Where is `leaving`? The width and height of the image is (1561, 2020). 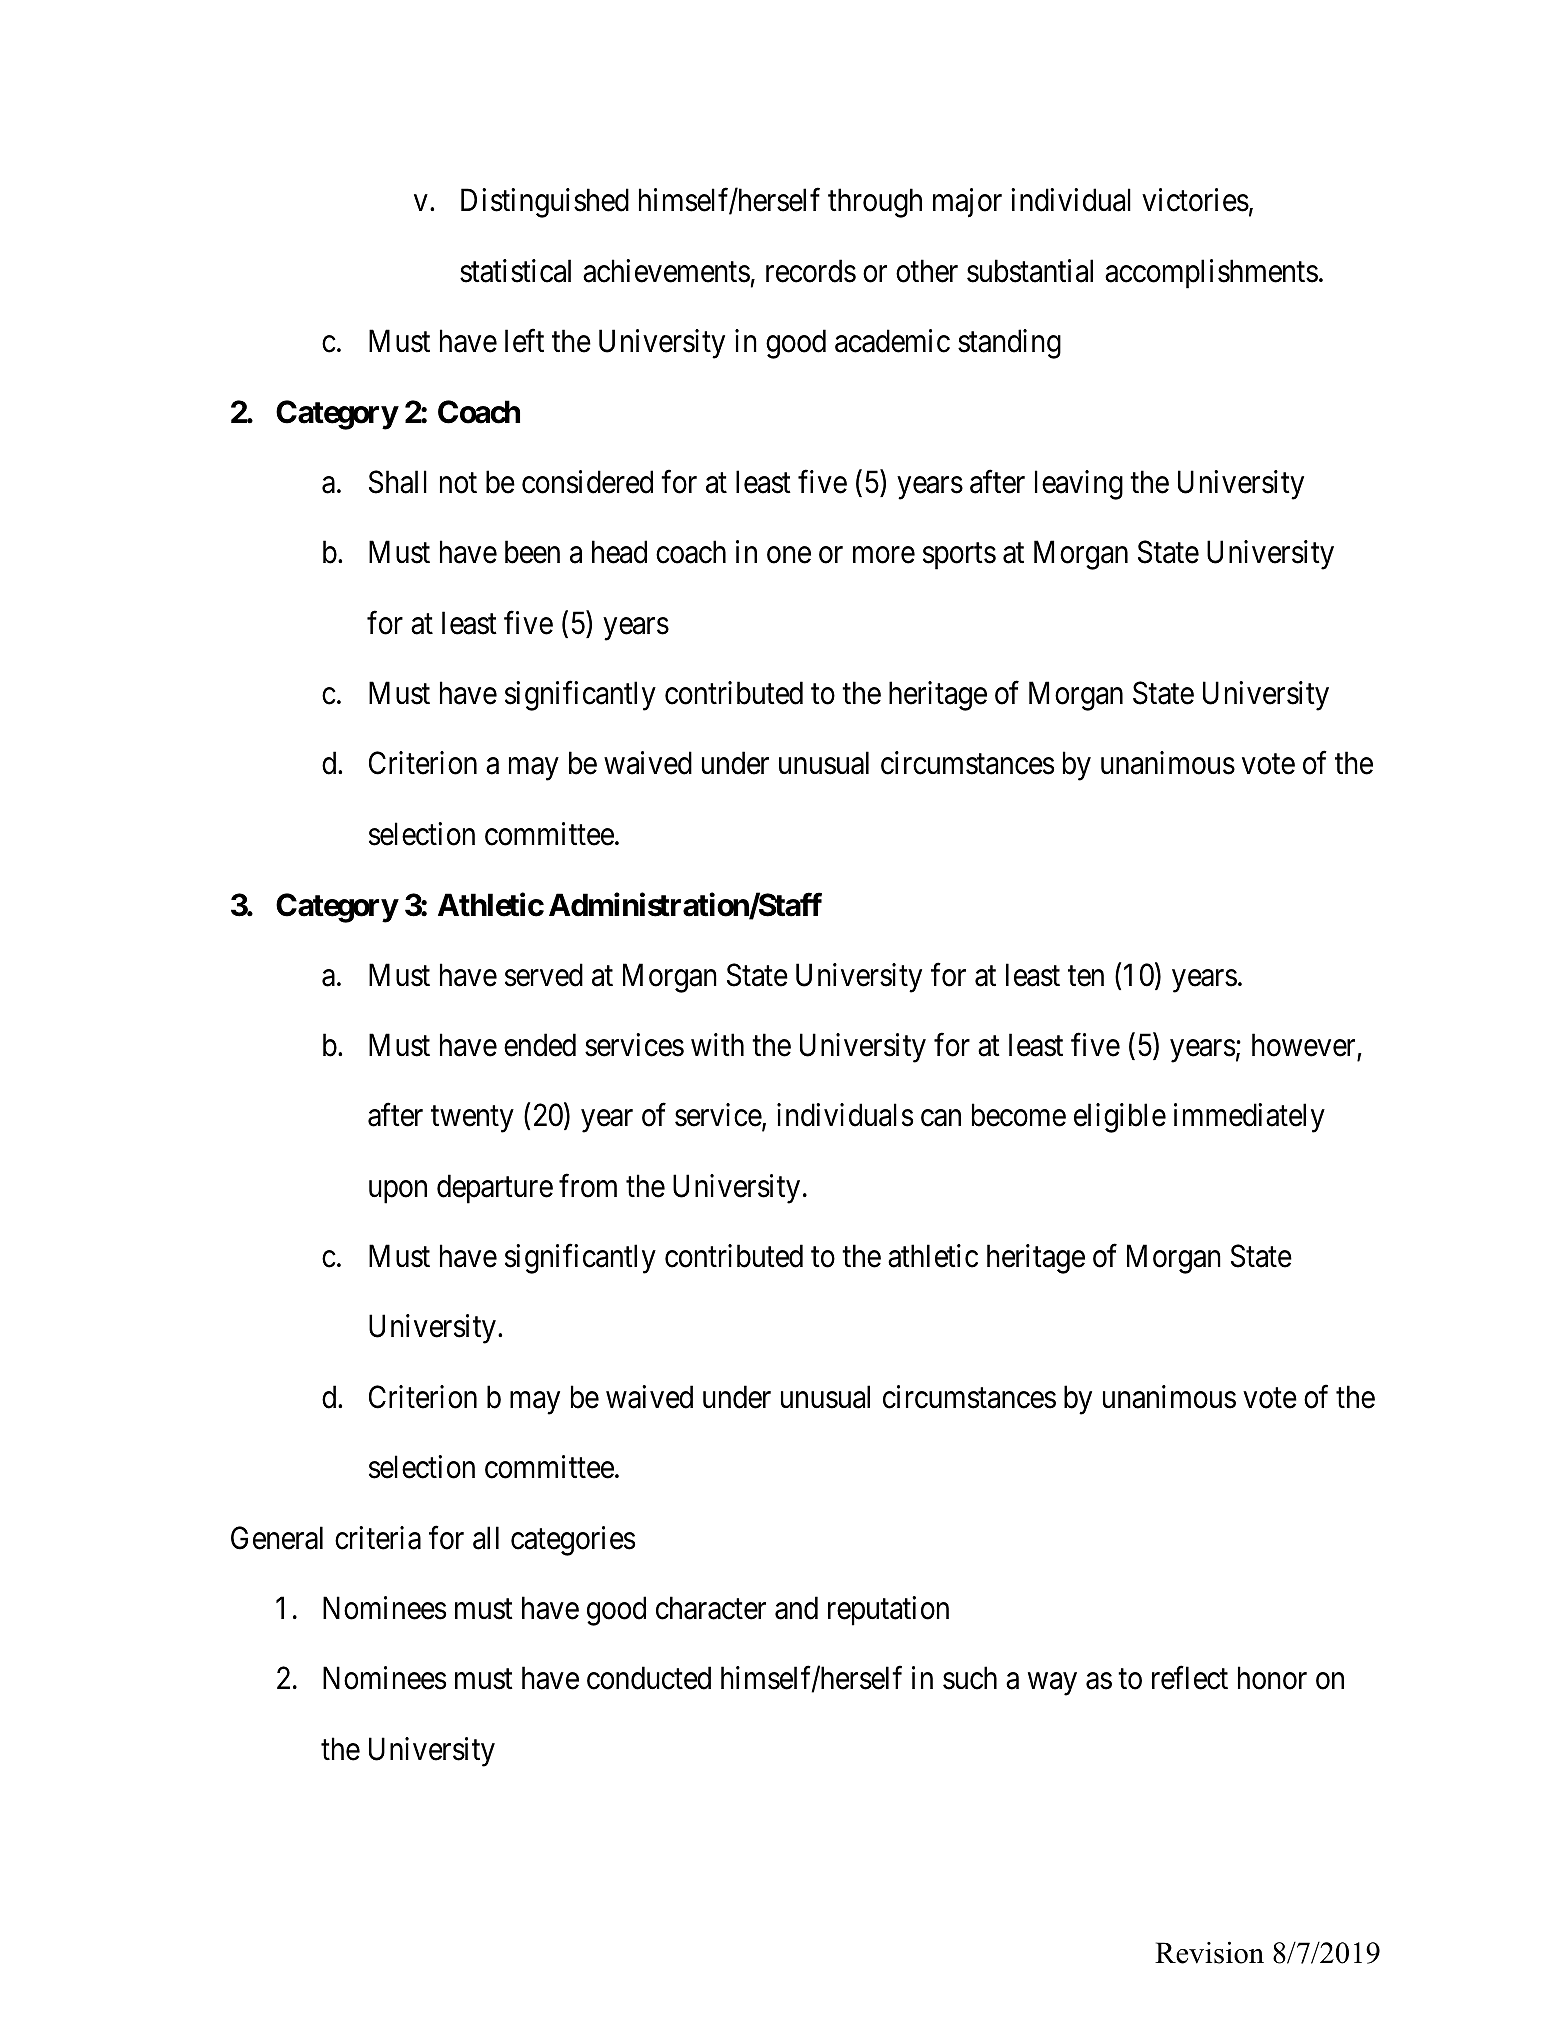
leaving is located at coordinates (1079, 485).
